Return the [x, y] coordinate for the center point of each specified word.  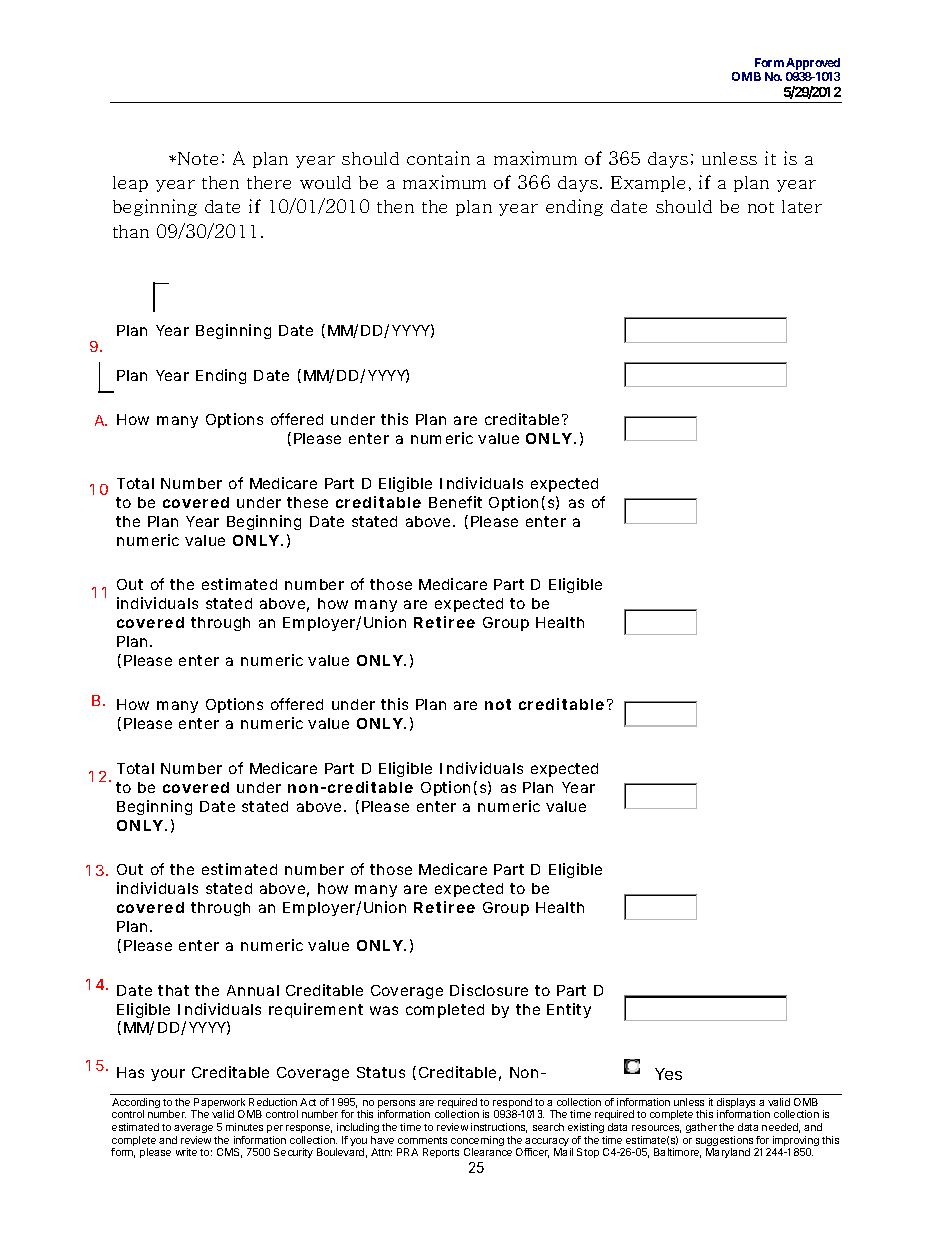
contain [438, 158]
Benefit [455, 502]
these [307, 502]
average [193, 1129]
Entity [569, 1010]
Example [648, 184]
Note [198, 158]
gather [701, 1128]
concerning [477, 1142]
